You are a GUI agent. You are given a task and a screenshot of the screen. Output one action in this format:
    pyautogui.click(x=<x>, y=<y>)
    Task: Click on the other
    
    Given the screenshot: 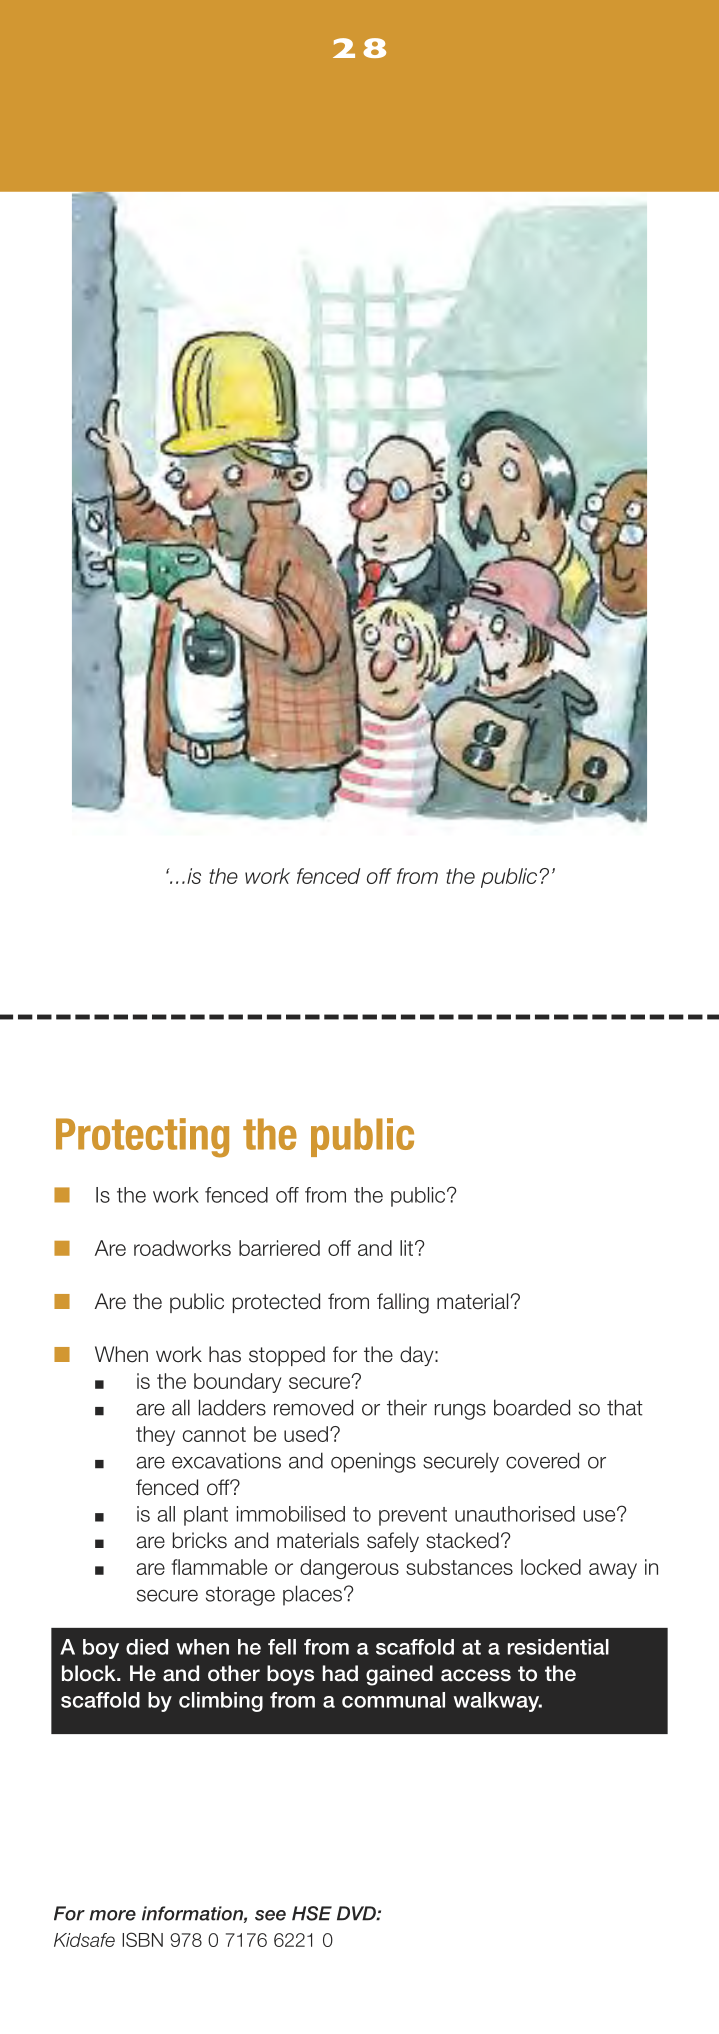 What is the action you would take?
    pyautogui.click(x=234, y=1673)
